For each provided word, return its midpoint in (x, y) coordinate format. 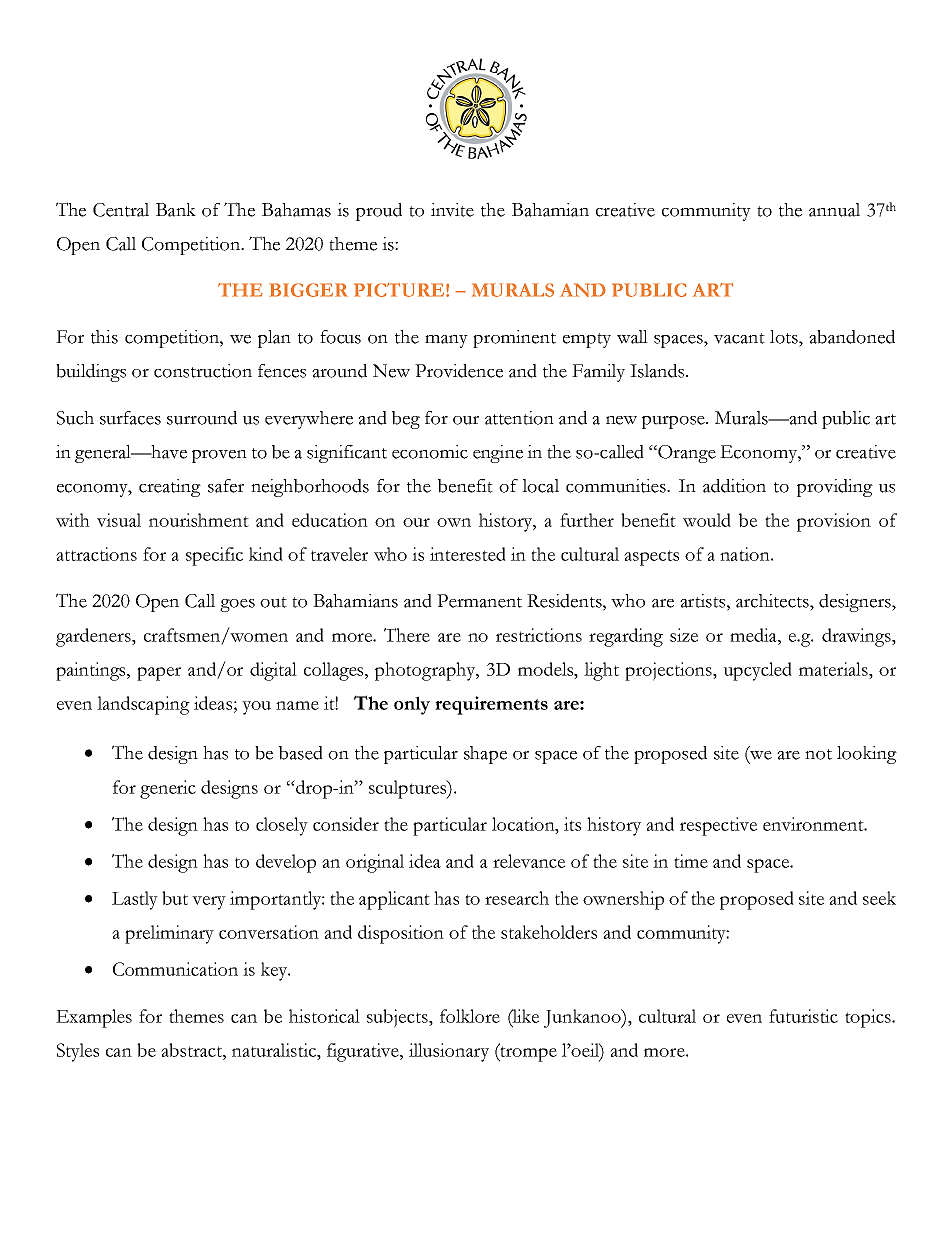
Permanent (479, 601)
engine (498, 454)
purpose (674, 422)
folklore (470, 1016)
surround (202, 418)
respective (718, 826)
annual (834, 210)
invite (452, 210)
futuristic (803, 1016)
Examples (94, 1018)
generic (168, 789)
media (754, 635)
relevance (529, 861)
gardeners (94, 637)
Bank (176, 210)
